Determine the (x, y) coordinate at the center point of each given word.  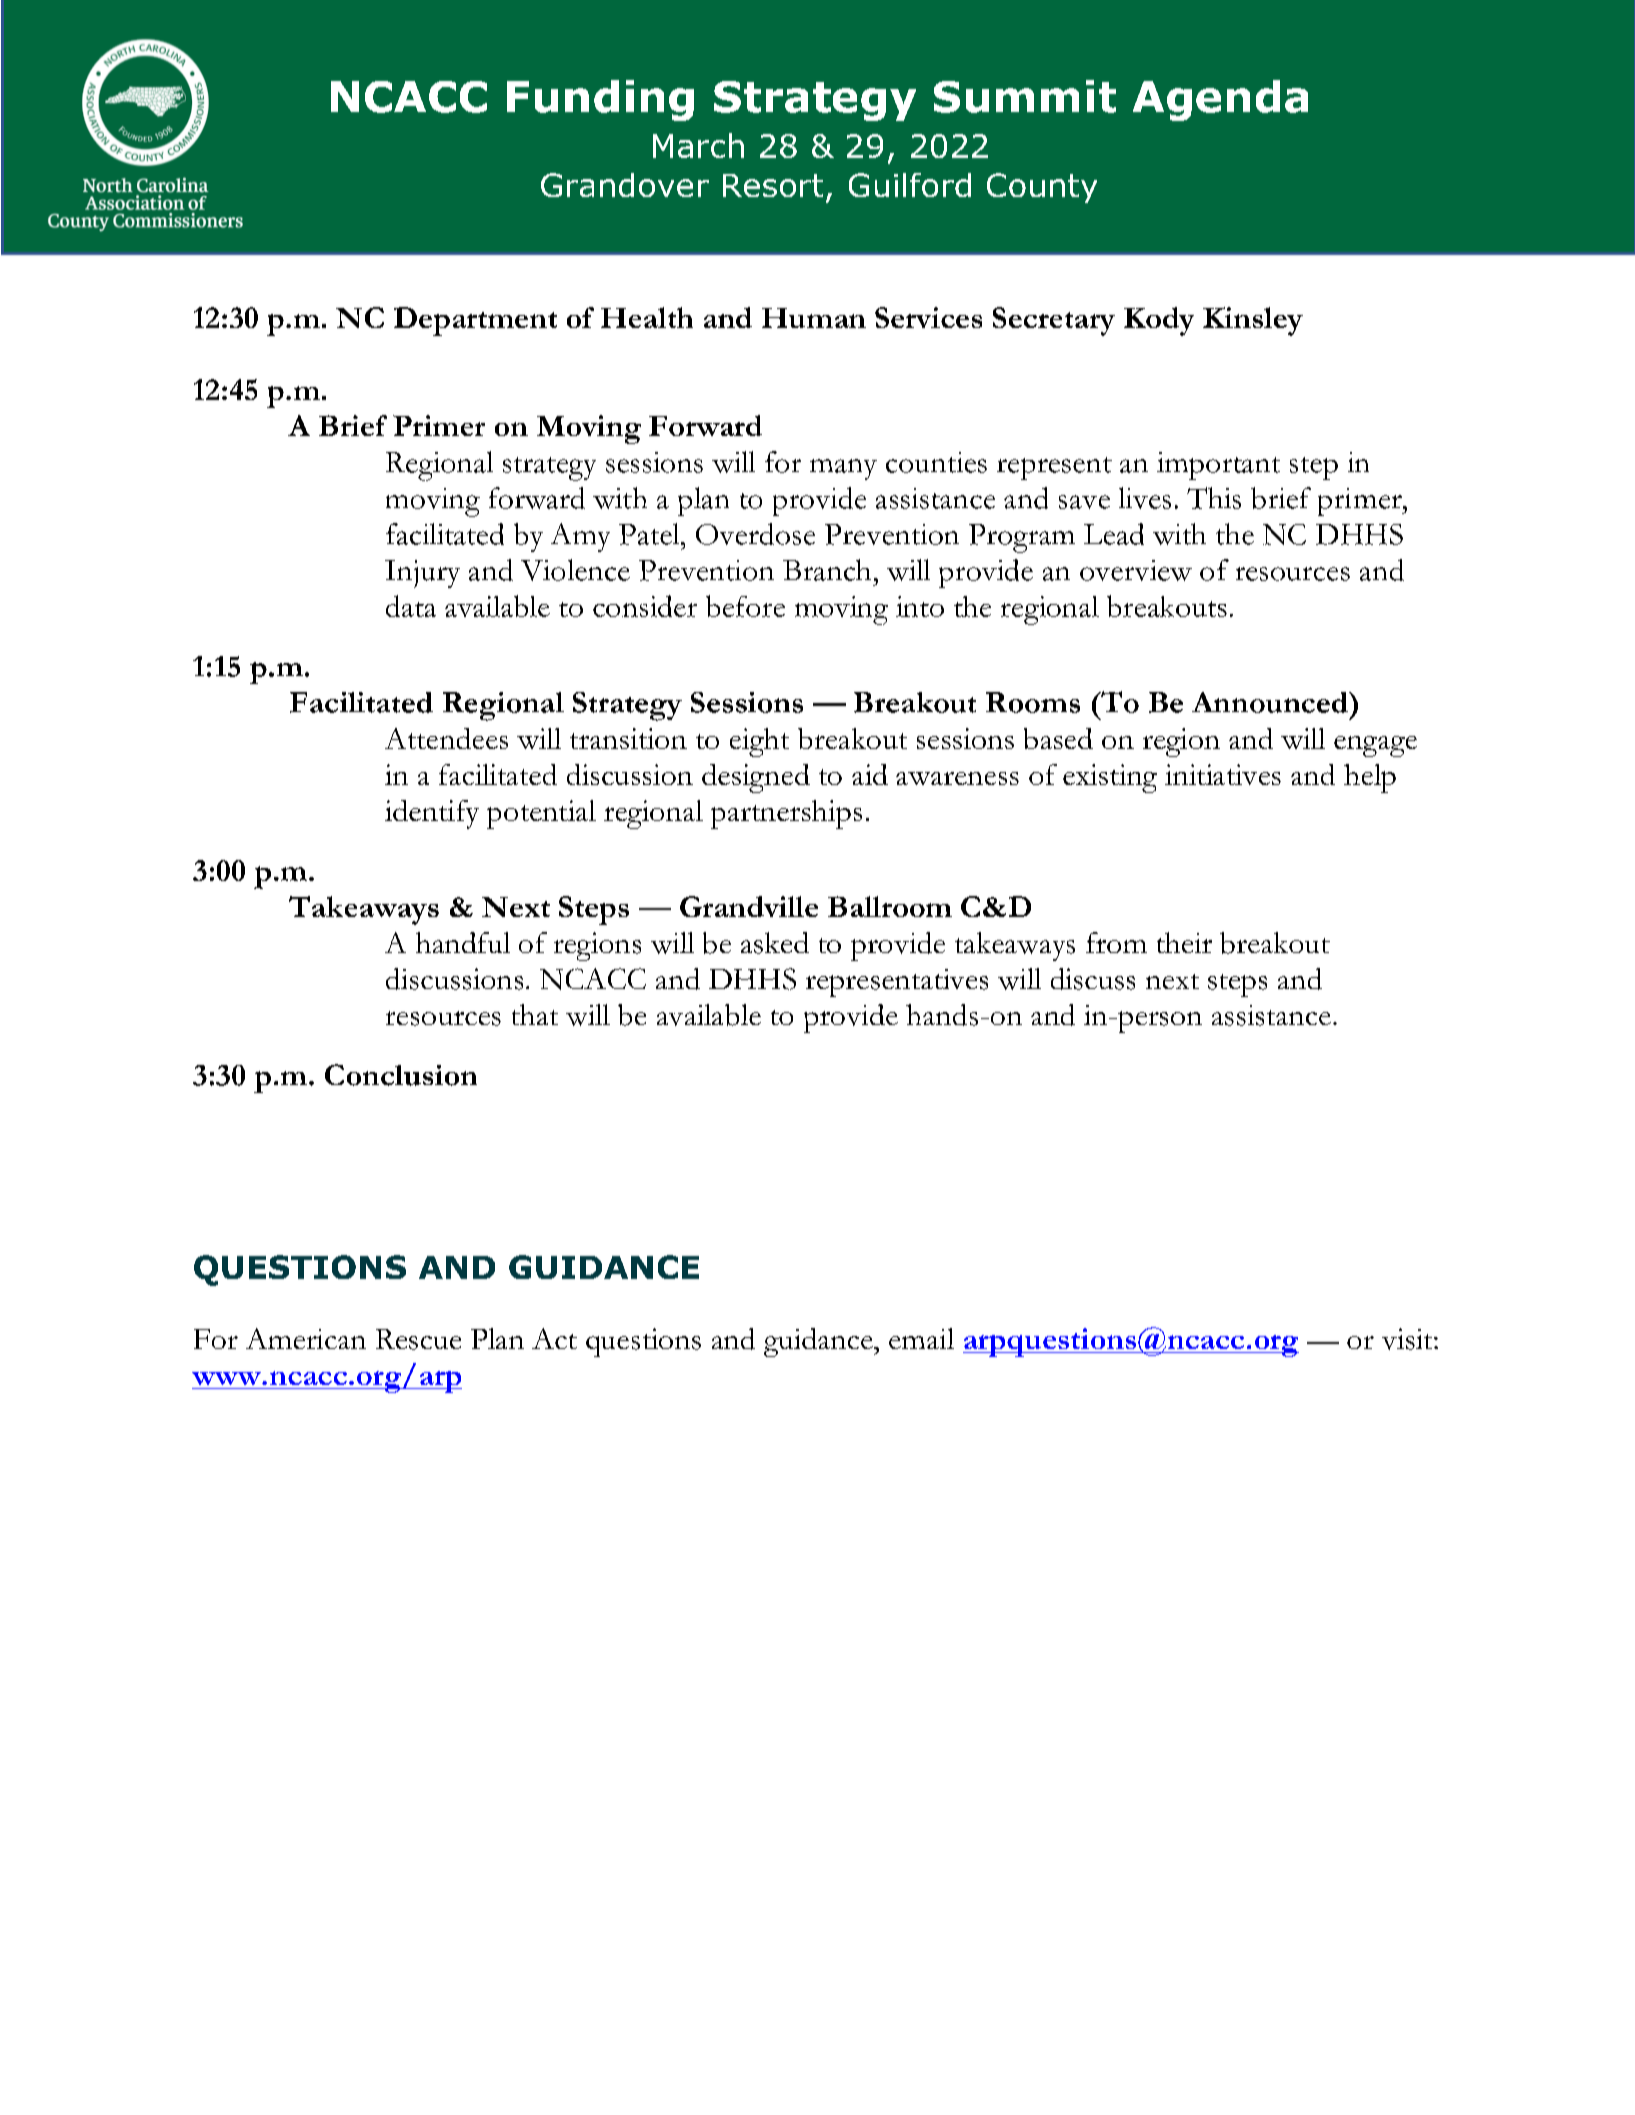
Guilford (910, 185)
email (921, 1338)
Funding (600, 100)
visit (1408, 1339)
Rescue (418, 1339)
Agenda (1220, 100)
